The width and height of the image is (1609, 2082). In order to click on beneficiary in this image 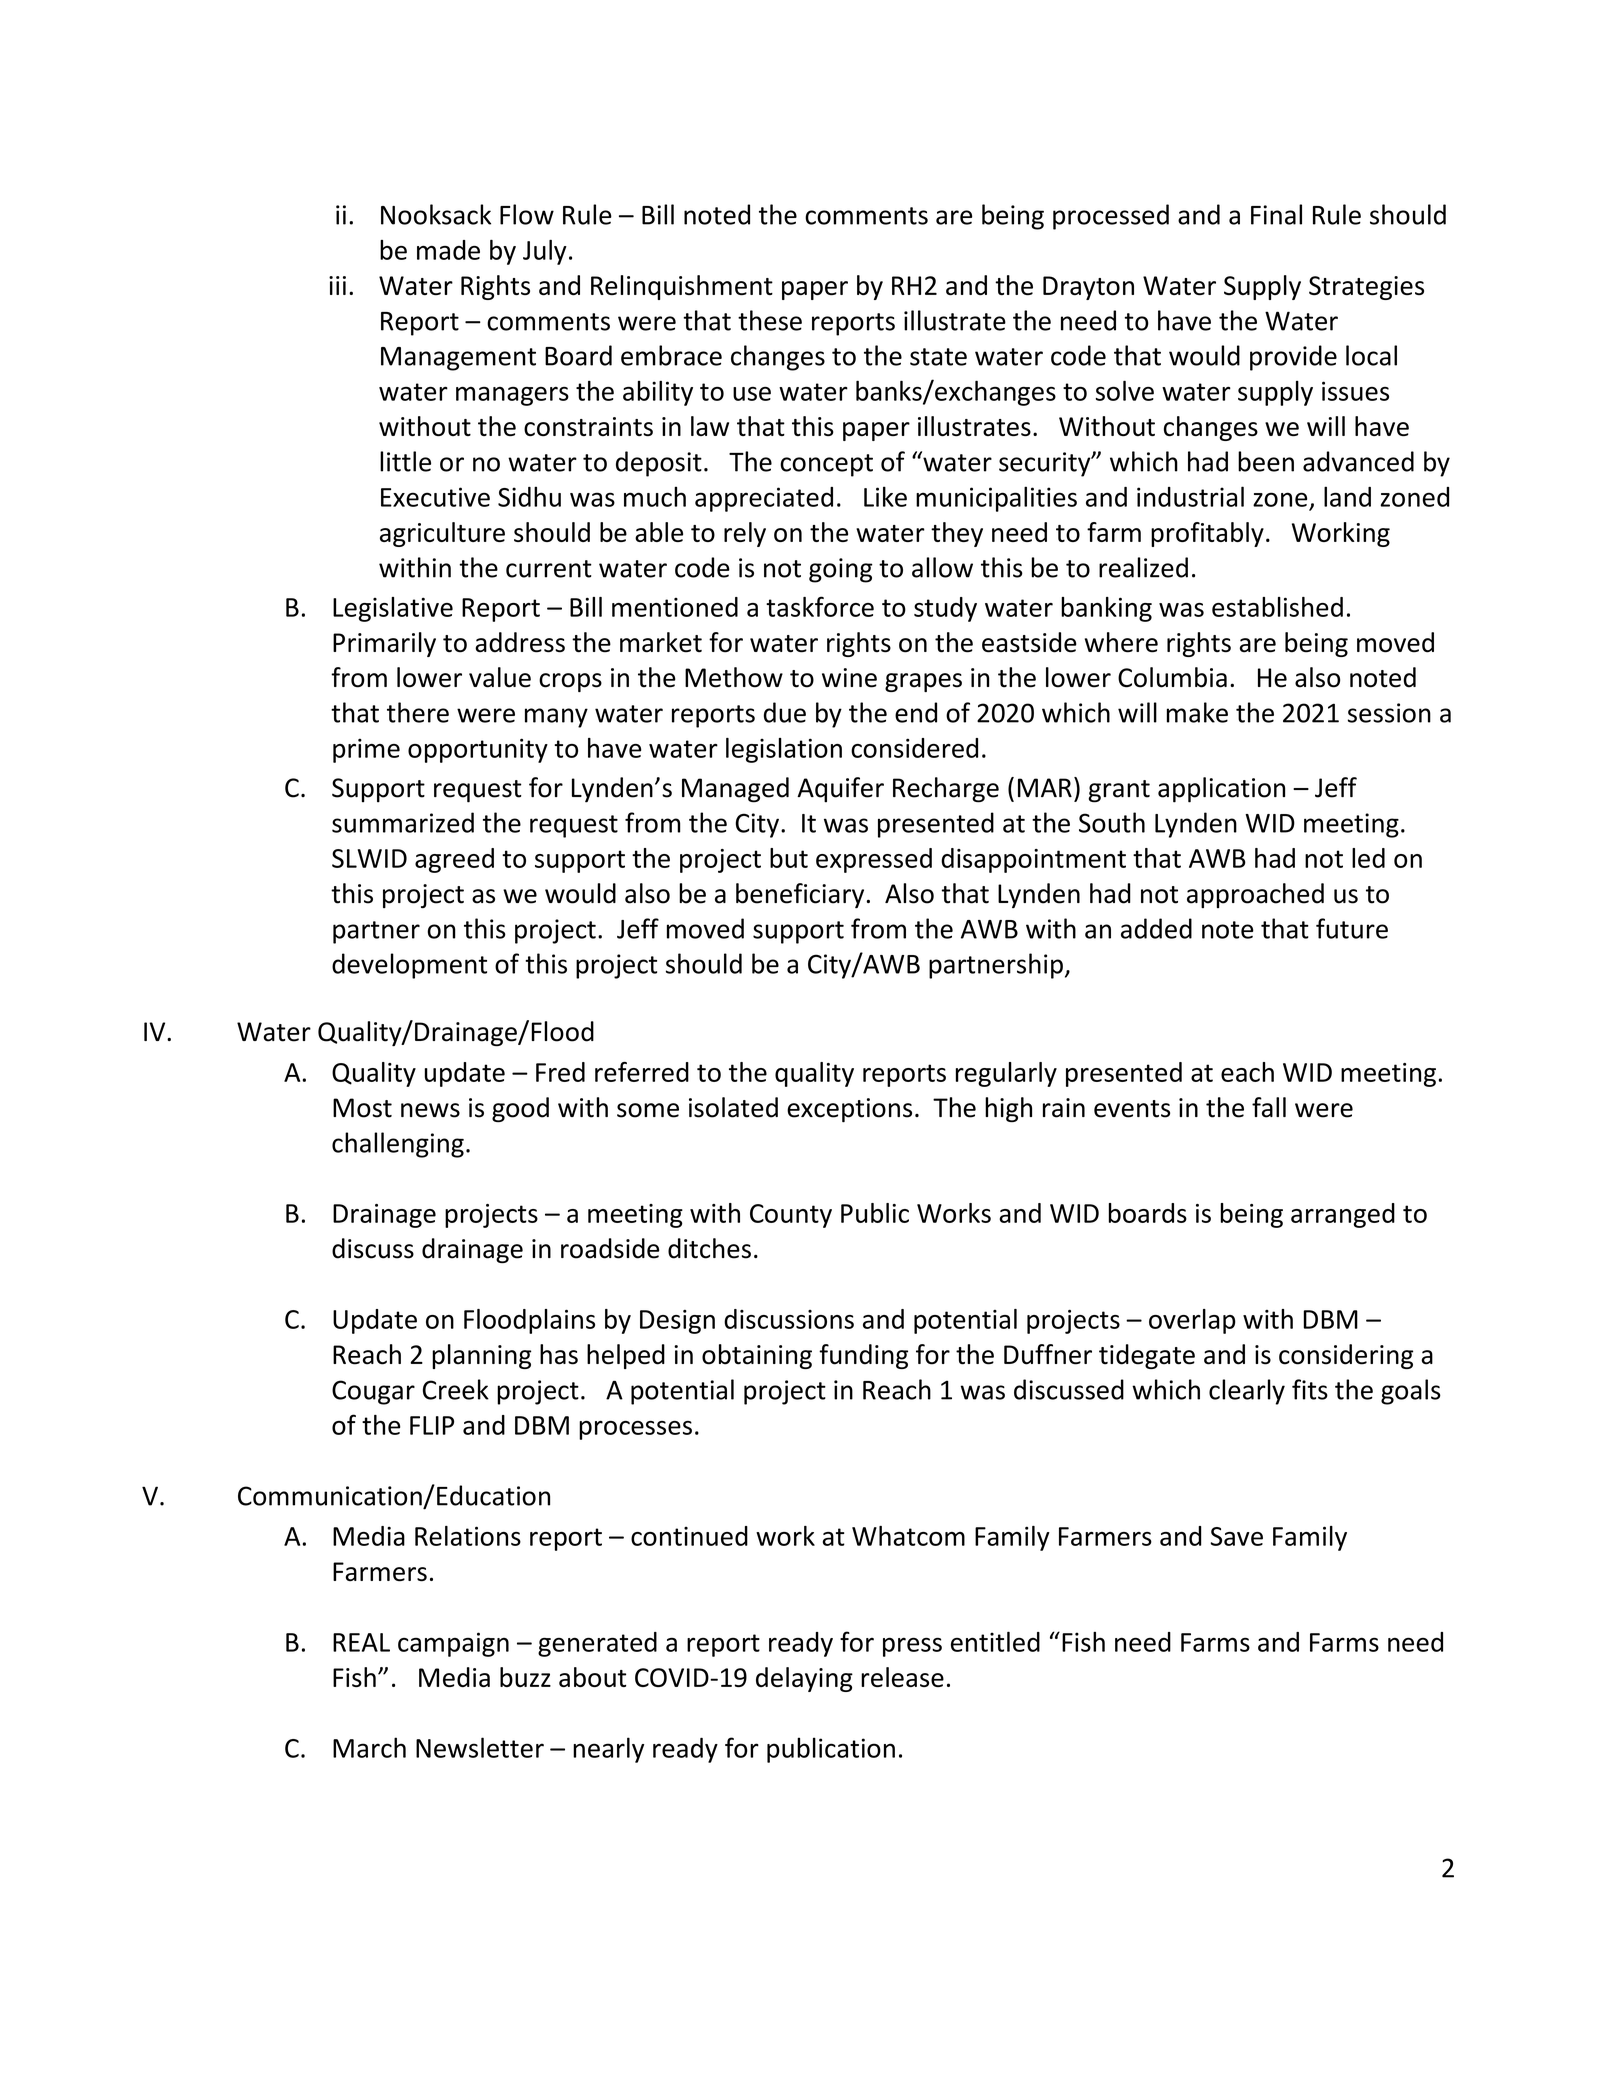, I will do `click(800, 895)`.
